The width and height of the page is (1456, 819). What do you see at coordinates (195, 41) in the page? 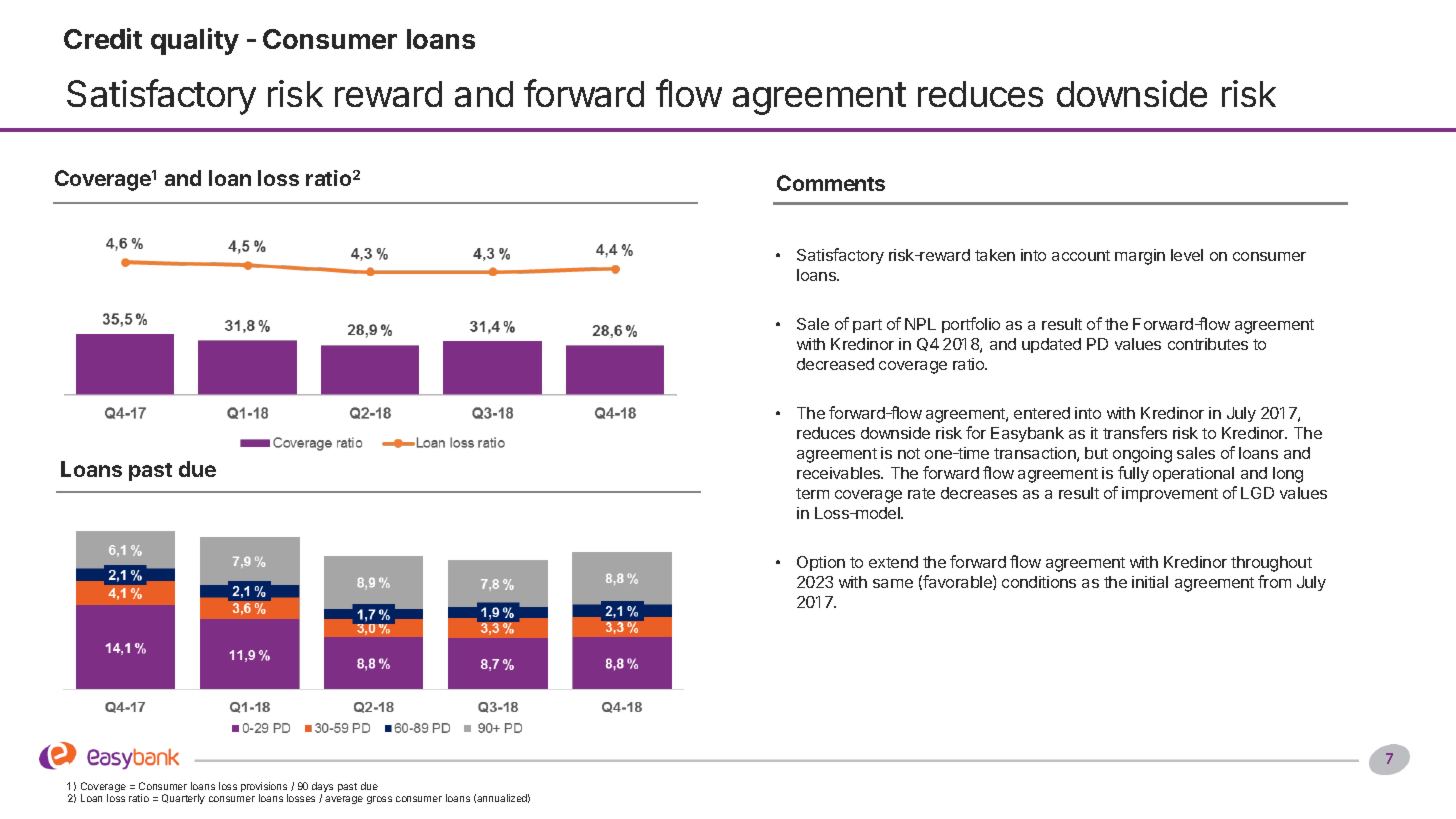
I see `quality` at bounding box center [195, 41].
